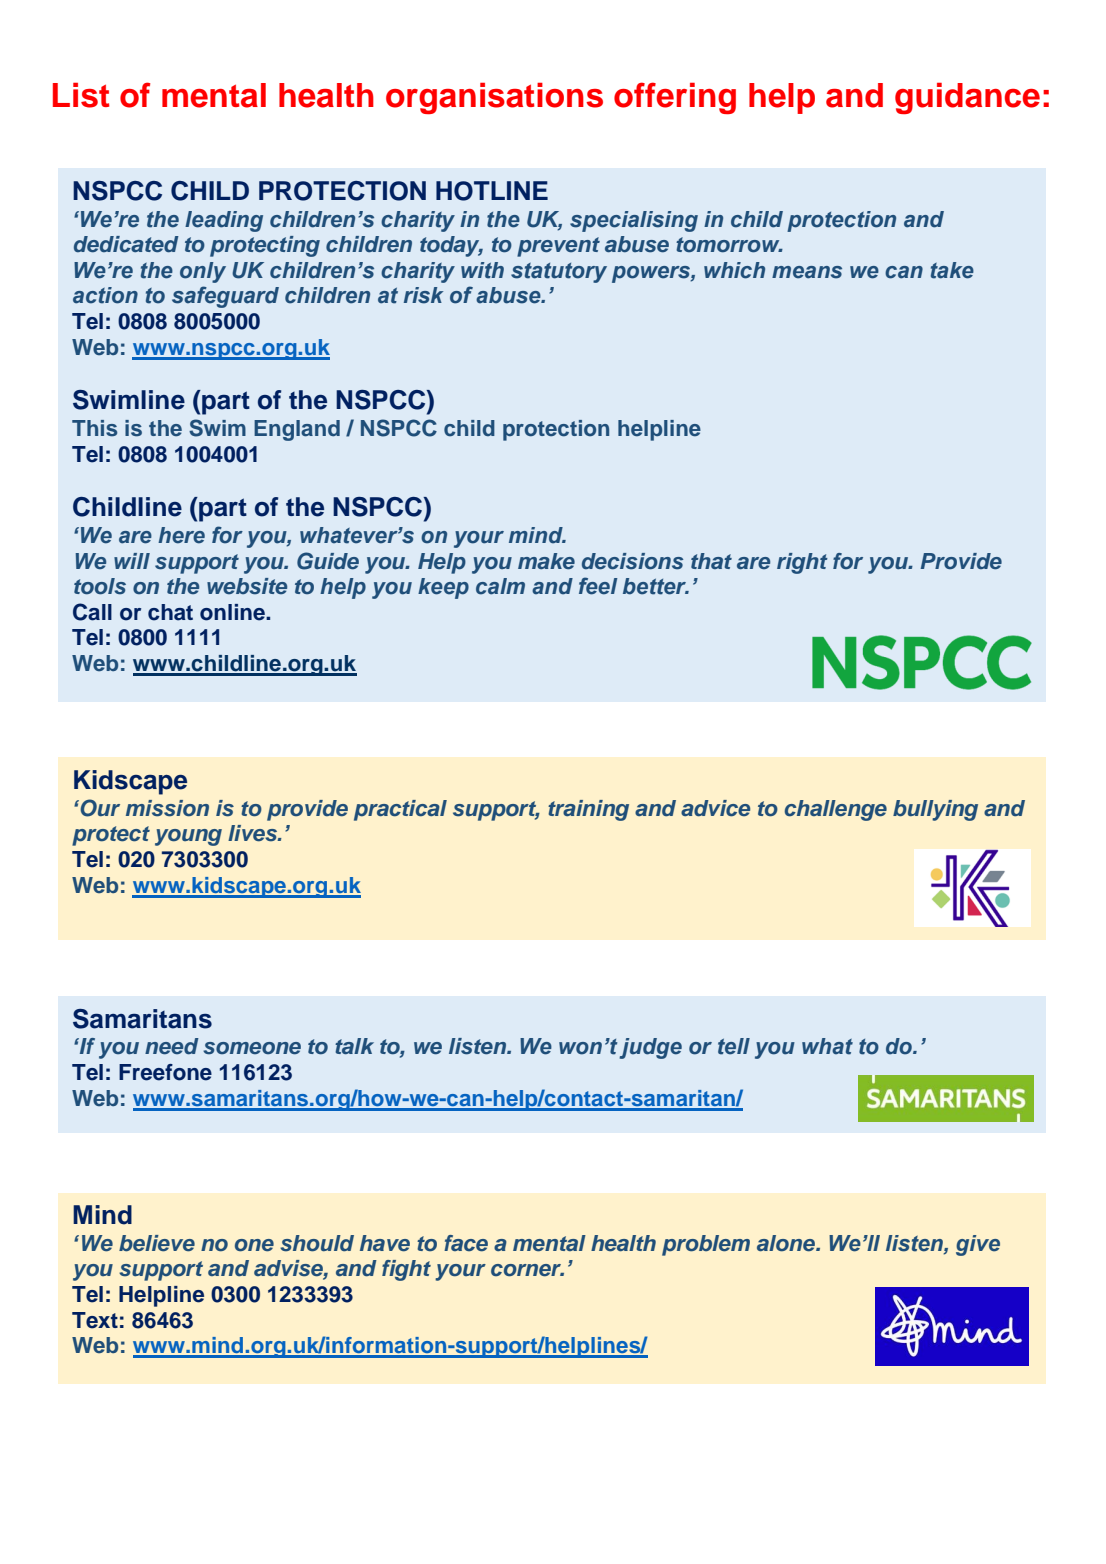  Describe the element at coordinates (224, 221) in the screenshot. I see `leading` at that location.
